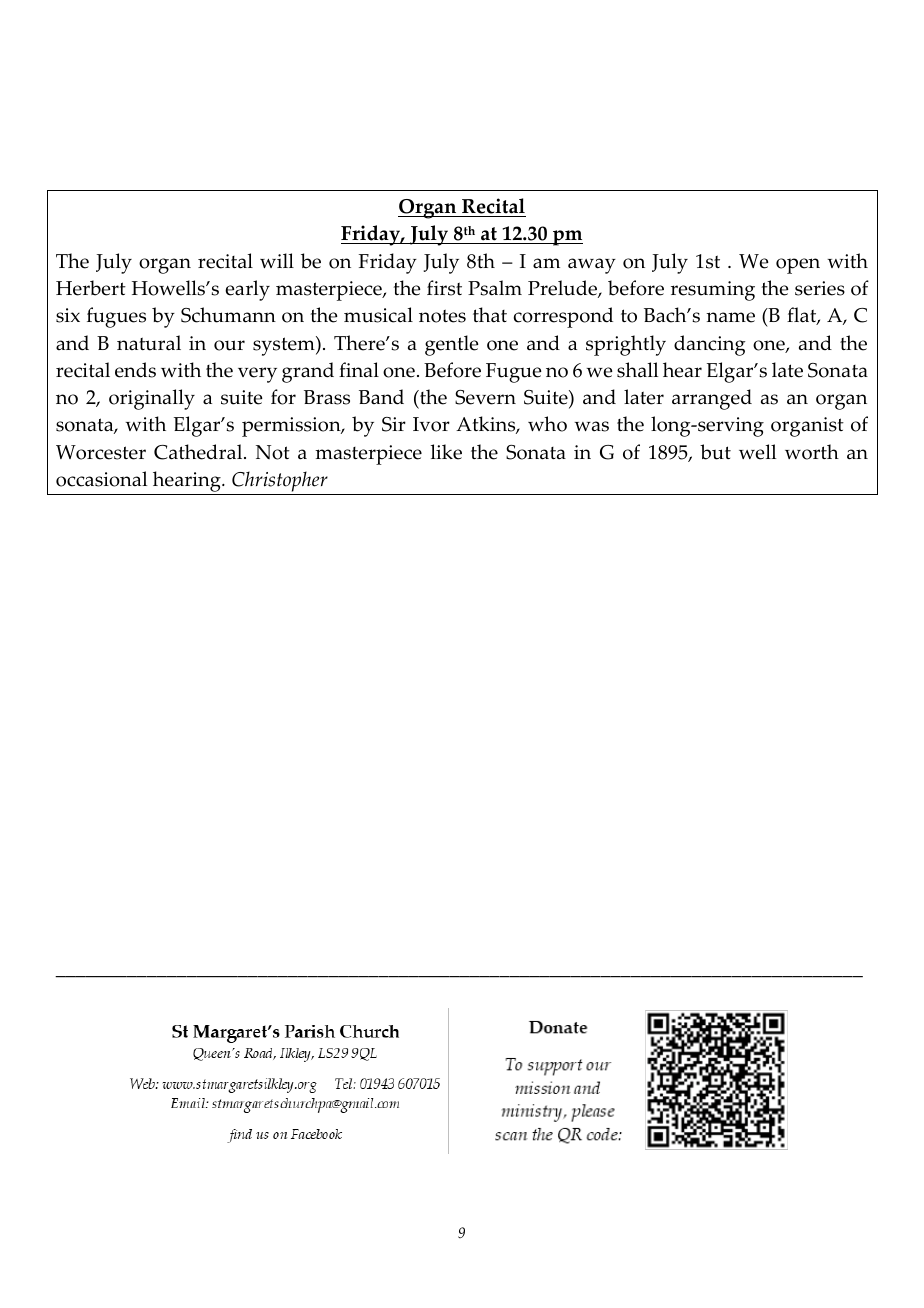 This screenshot has width=924, height=1308. What do you see at coordinates (444, 288) in the screenshot?
I see `first` at bounding box center [444, 288].
